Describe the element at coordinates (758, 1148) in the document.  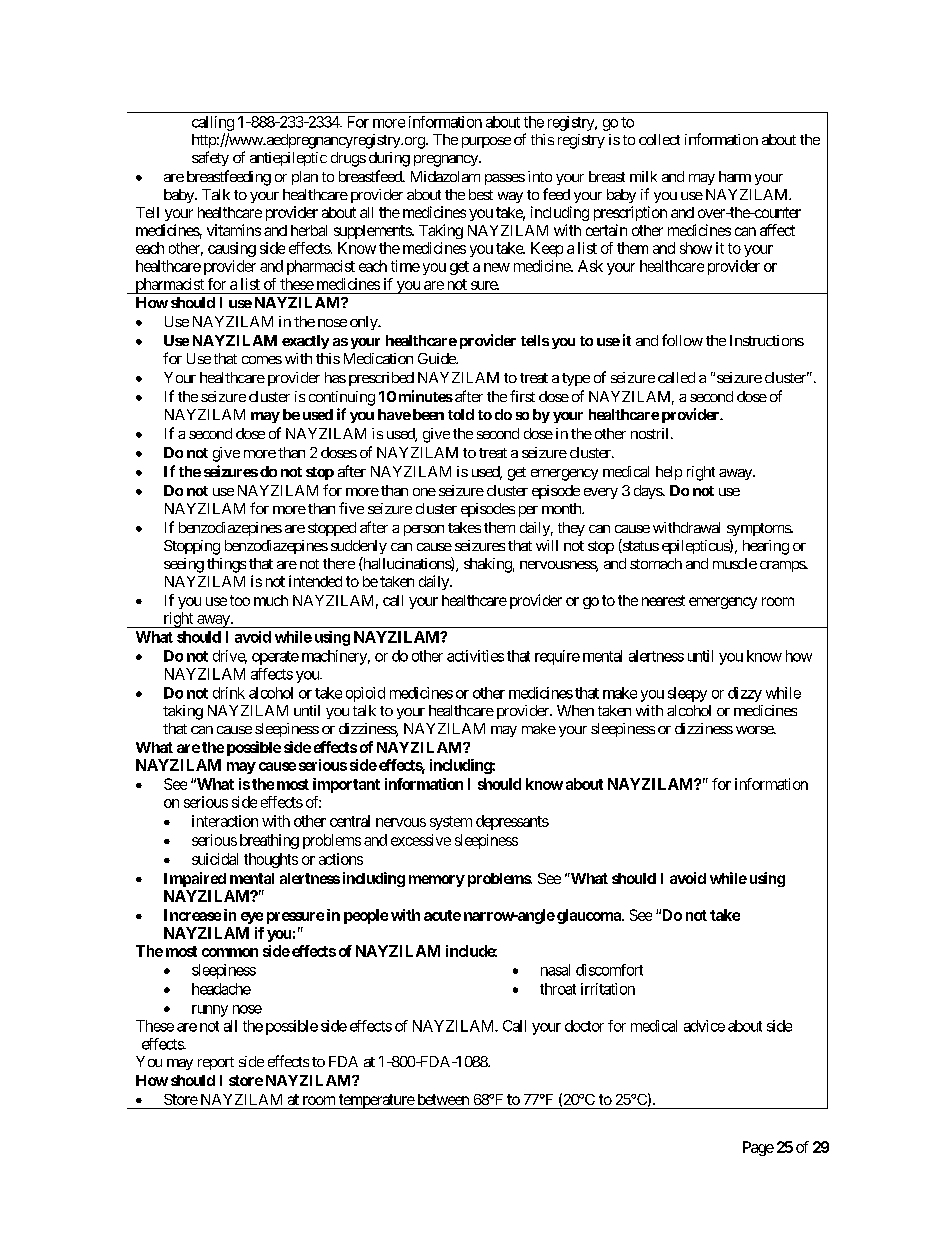
I see `Page` at that location.
